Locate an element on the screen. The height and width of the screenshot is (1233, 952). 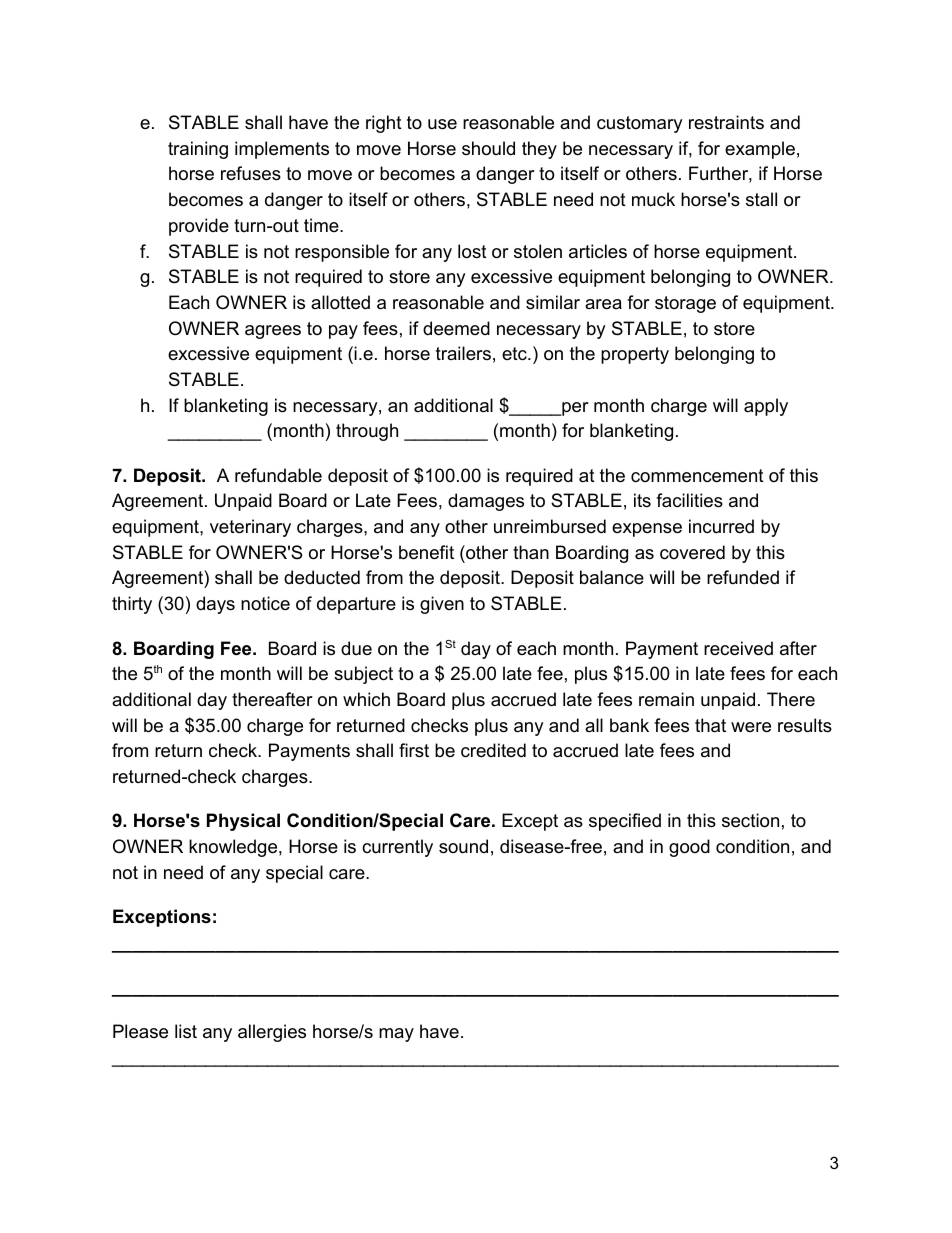
good is located at coordinates (689, 848).
